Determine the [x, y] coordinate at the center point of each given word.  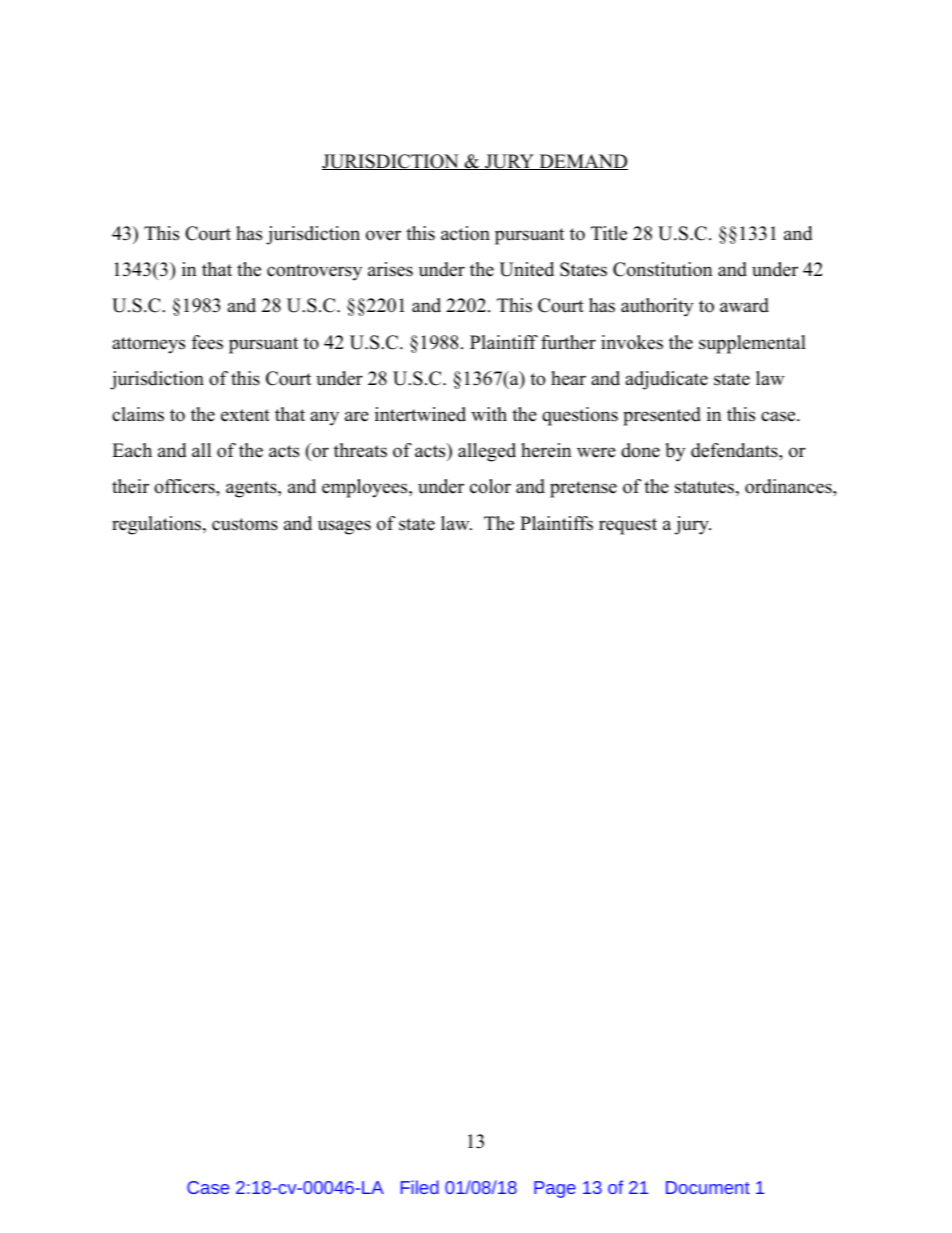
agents [252, 489]
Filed [420, 1187]
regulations [158, 525]
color [490, 486]
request [628, 526]
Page [555, 1189]
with [489, 414]
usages [344, 527]
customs [245, 524]
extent [245, 415]
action [465, 233]
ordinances [789, 486]
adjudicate [666, 380]
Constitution [663, 269]
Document [708, 1187]
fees [207, 342]
